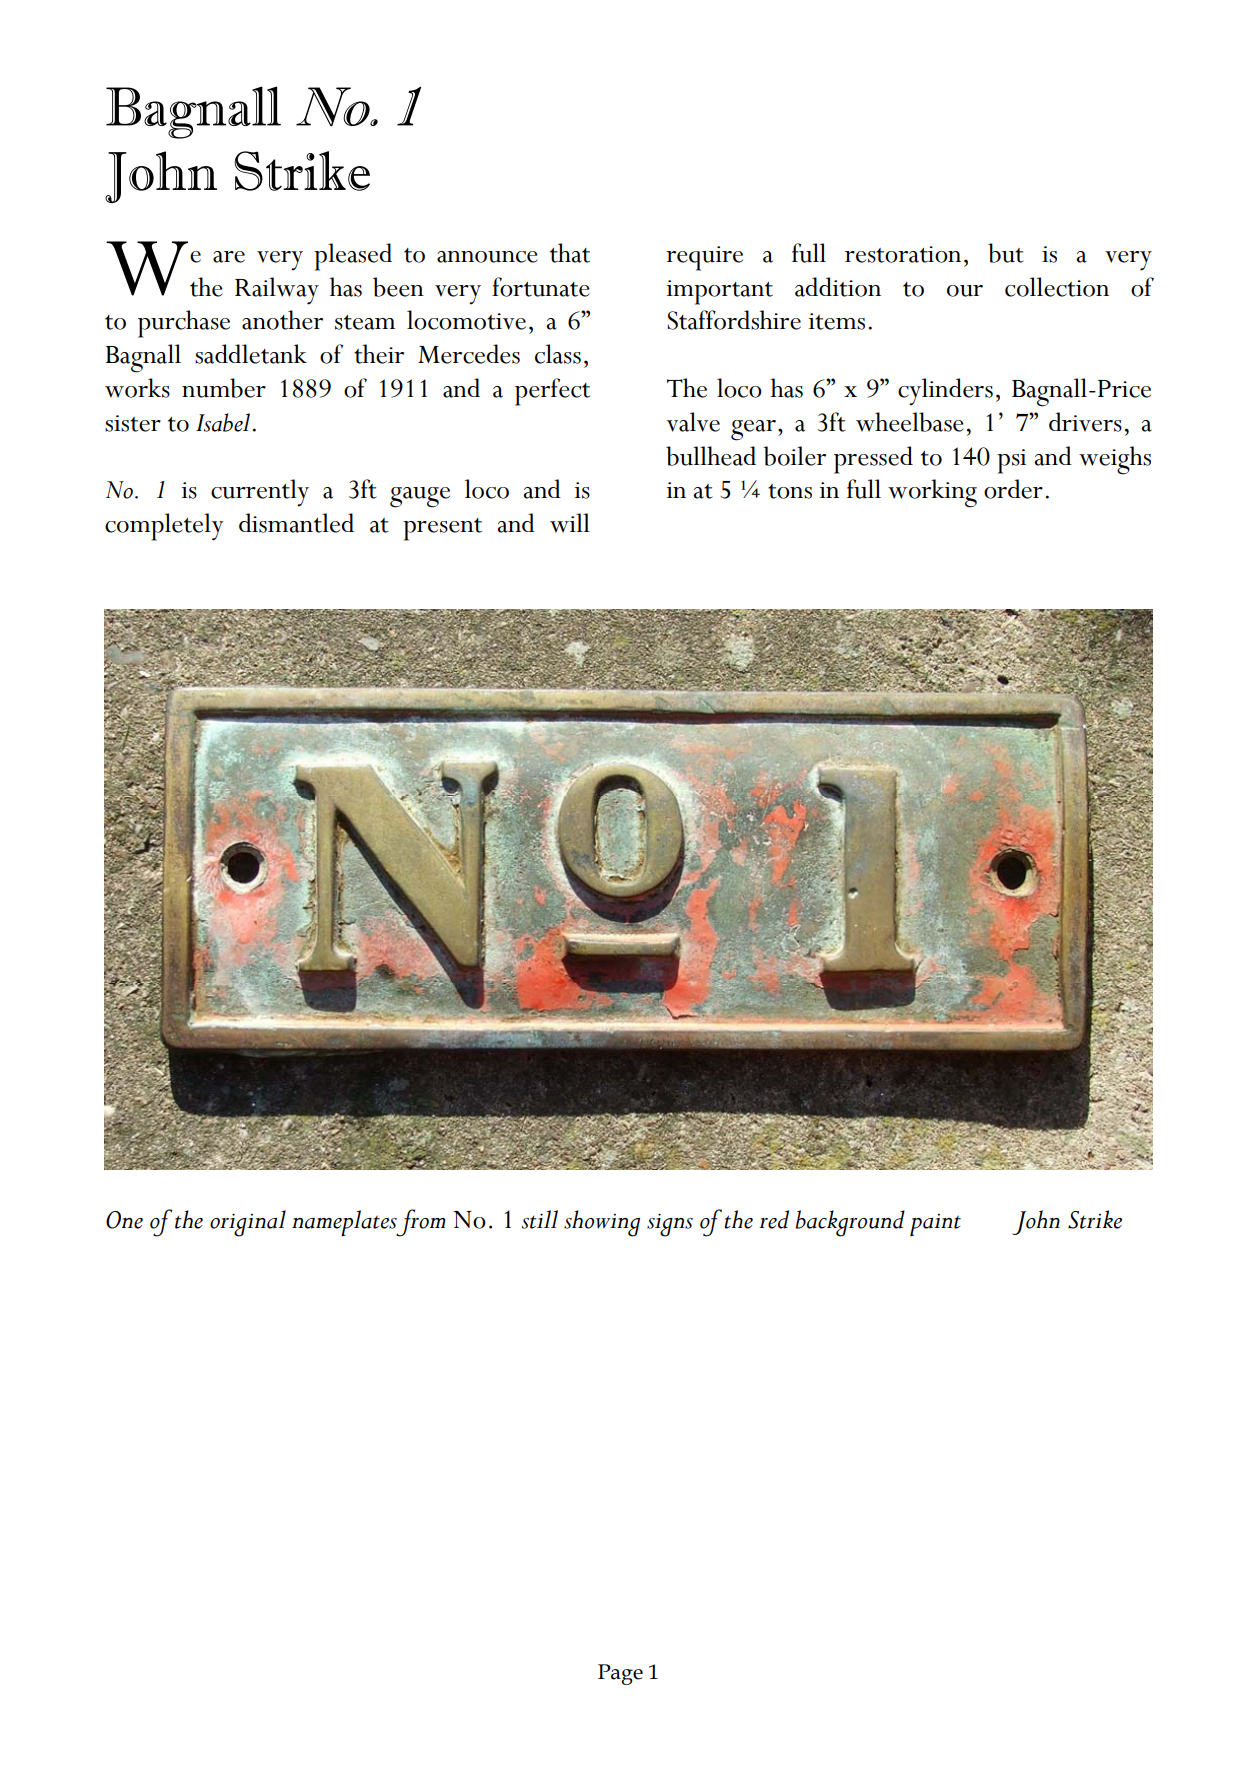 The height and width of the screenshot is (1777, 1256). I want to click on original, so click(248, 1223).
